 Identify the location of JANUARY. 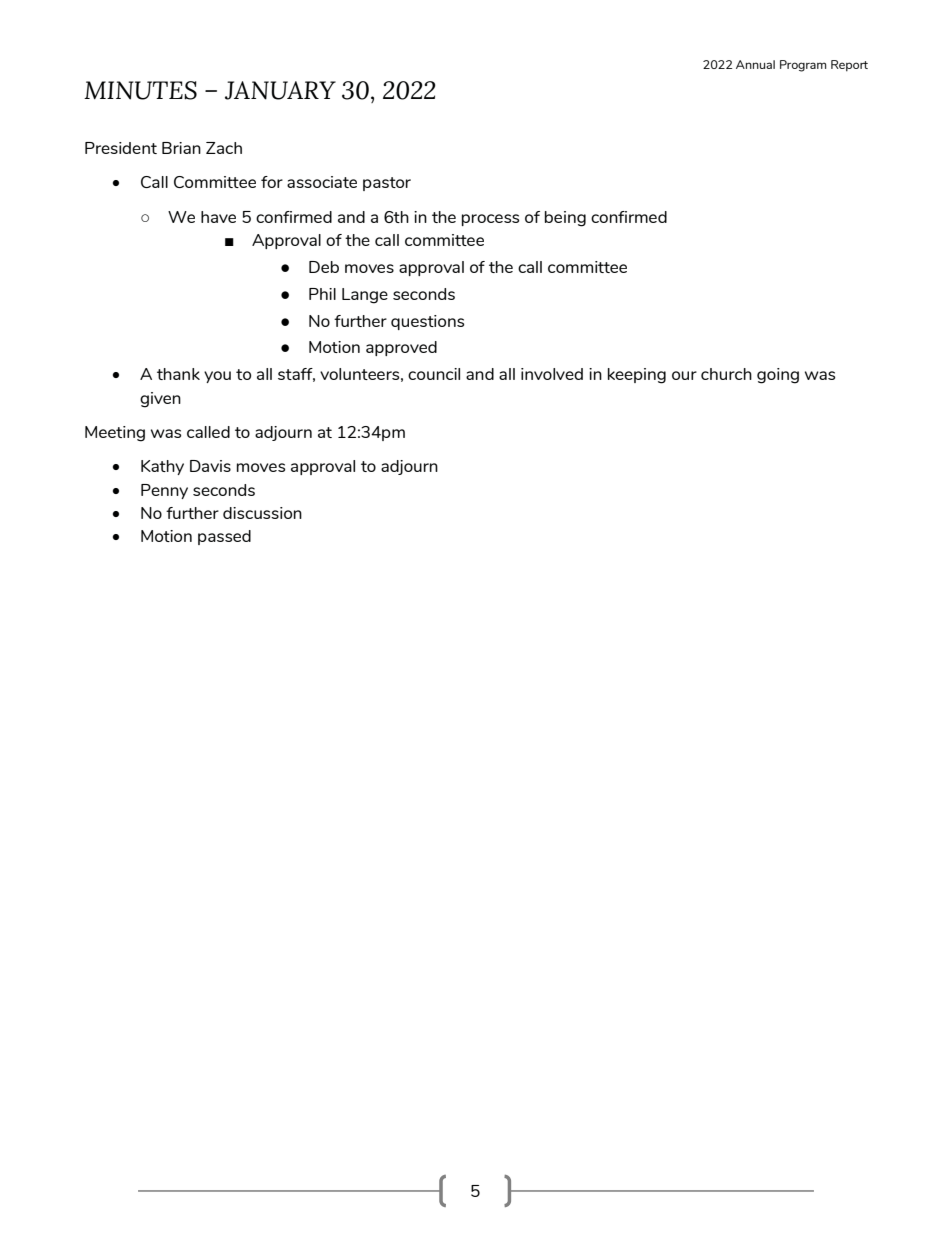
(280, 90).
